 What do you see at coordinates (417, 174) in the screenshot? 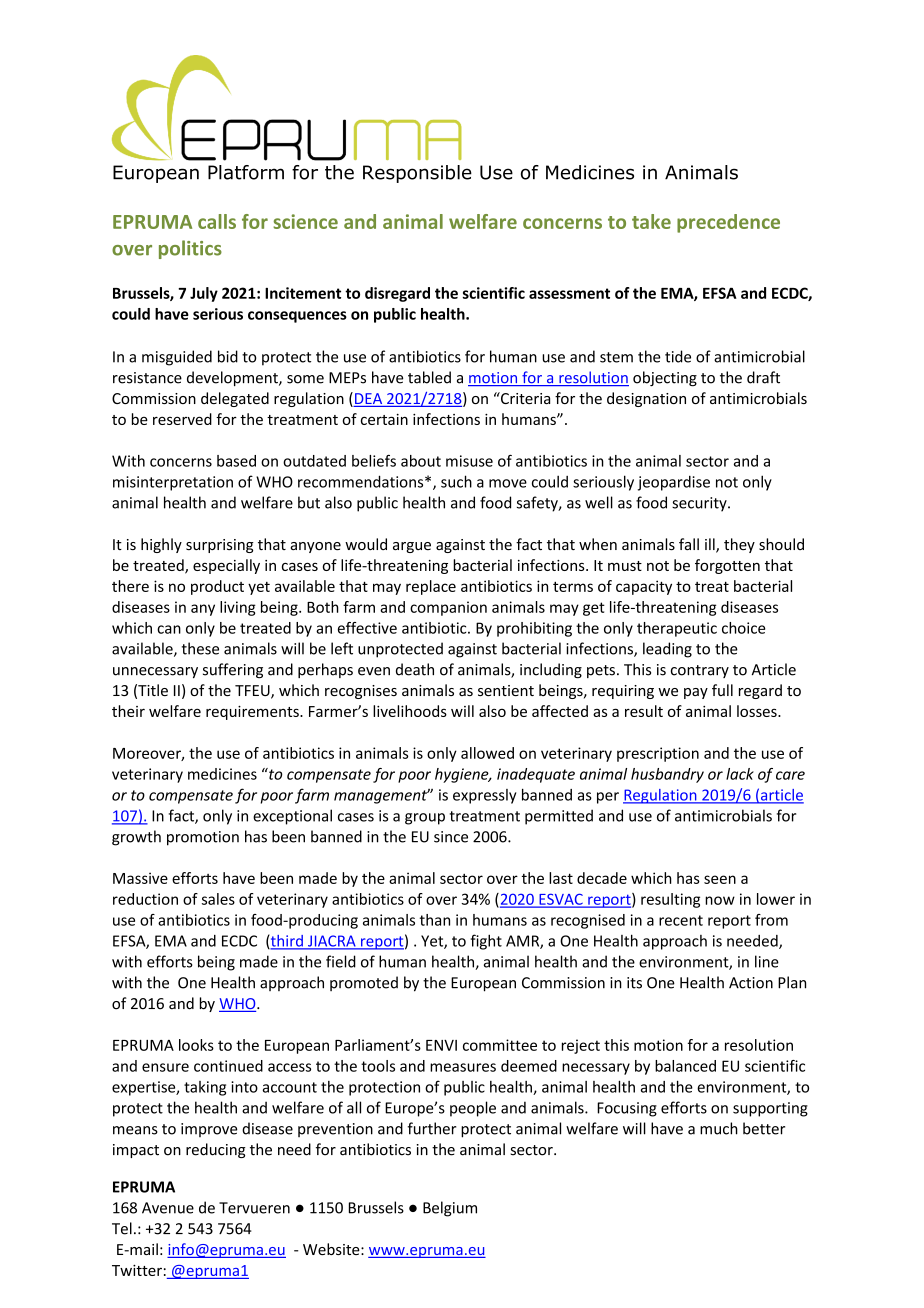
I see `Responsible` at bounding box center [417, 174].
